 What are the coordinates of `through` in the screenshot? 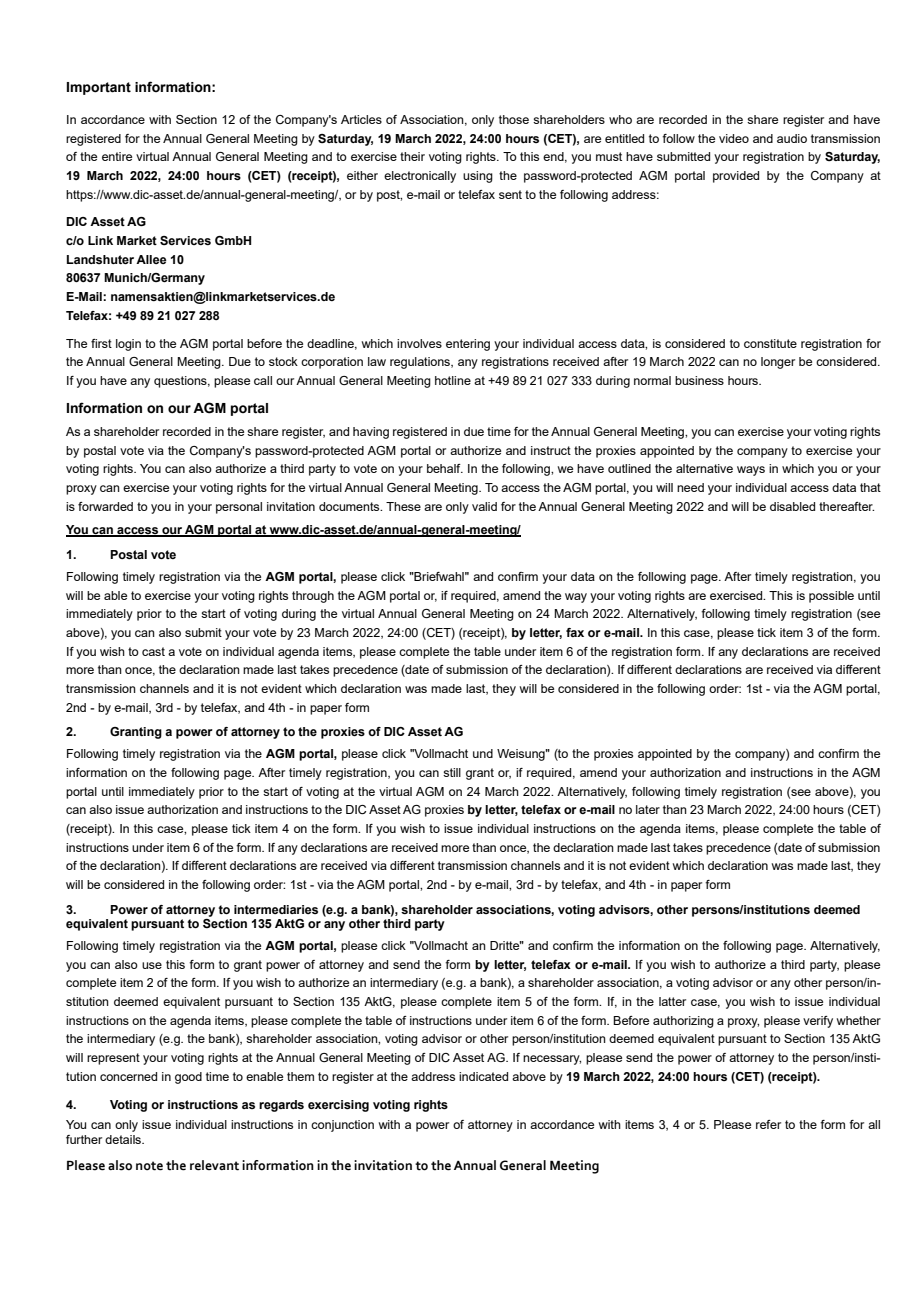 It's located at (313, 597).
